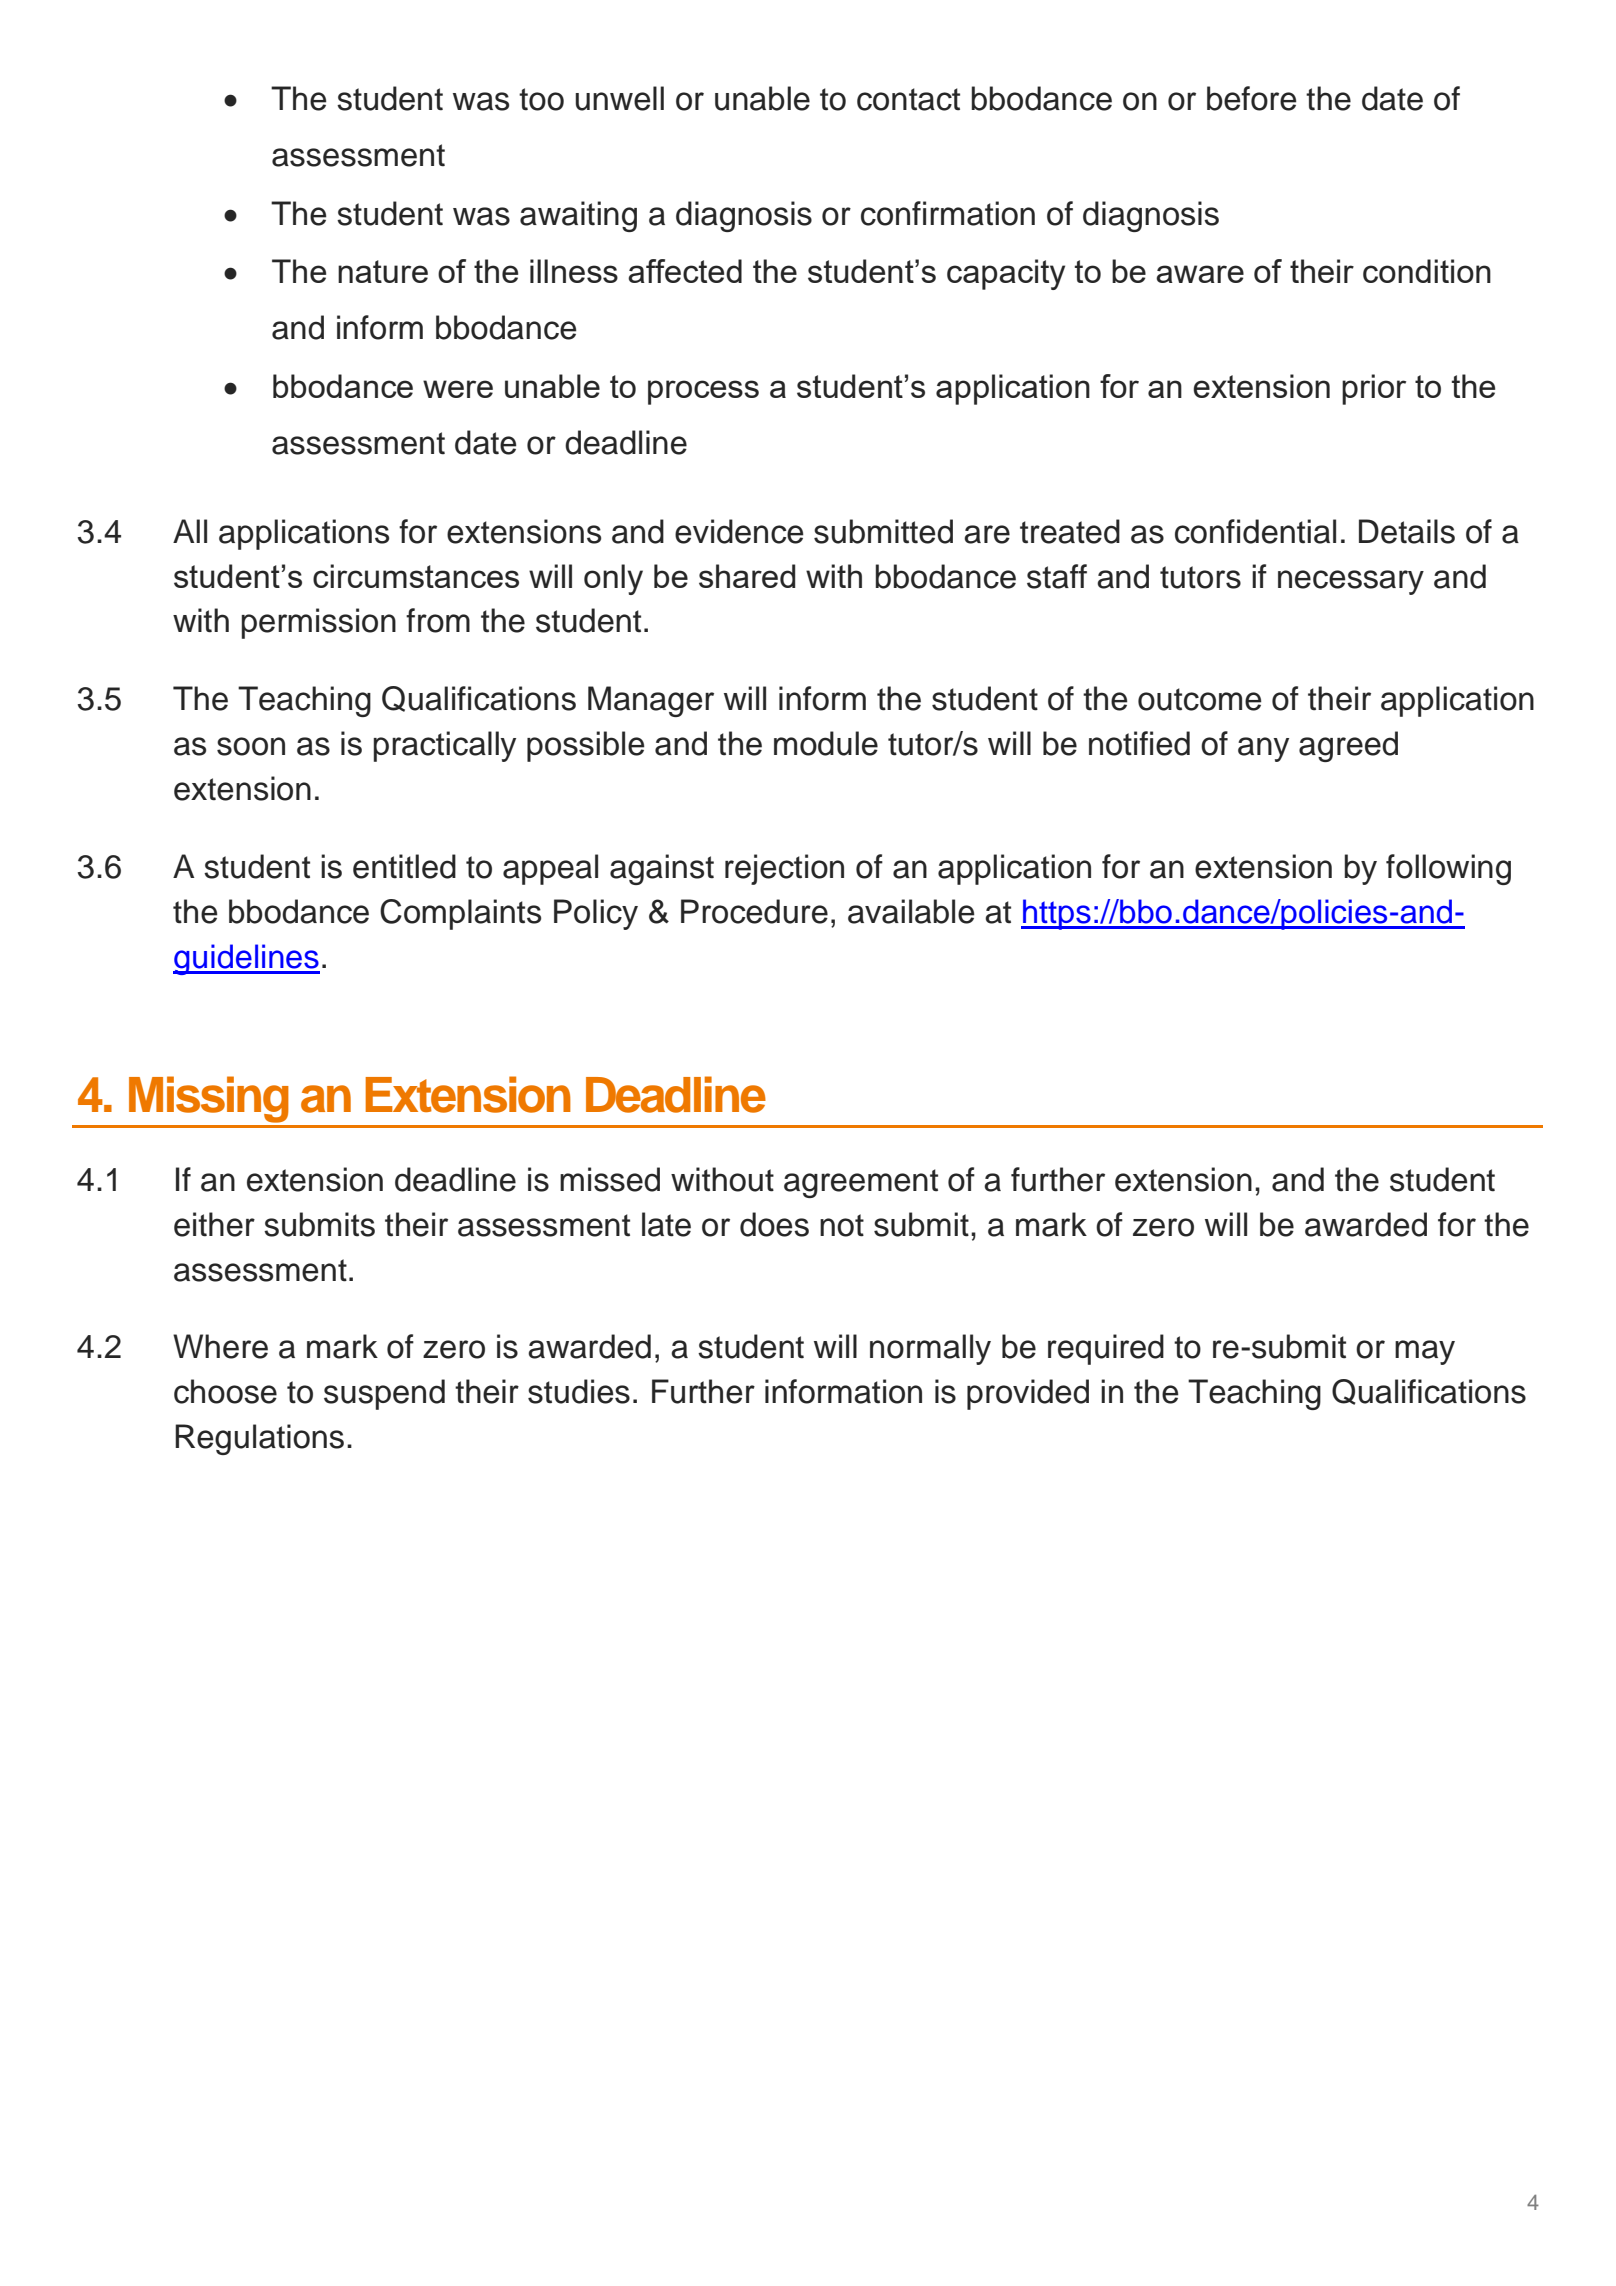 This screenshot has width=1616, height=2286. Describe the element at coordinates (1252, 98) in the screenshot. I see `before` at that location.
